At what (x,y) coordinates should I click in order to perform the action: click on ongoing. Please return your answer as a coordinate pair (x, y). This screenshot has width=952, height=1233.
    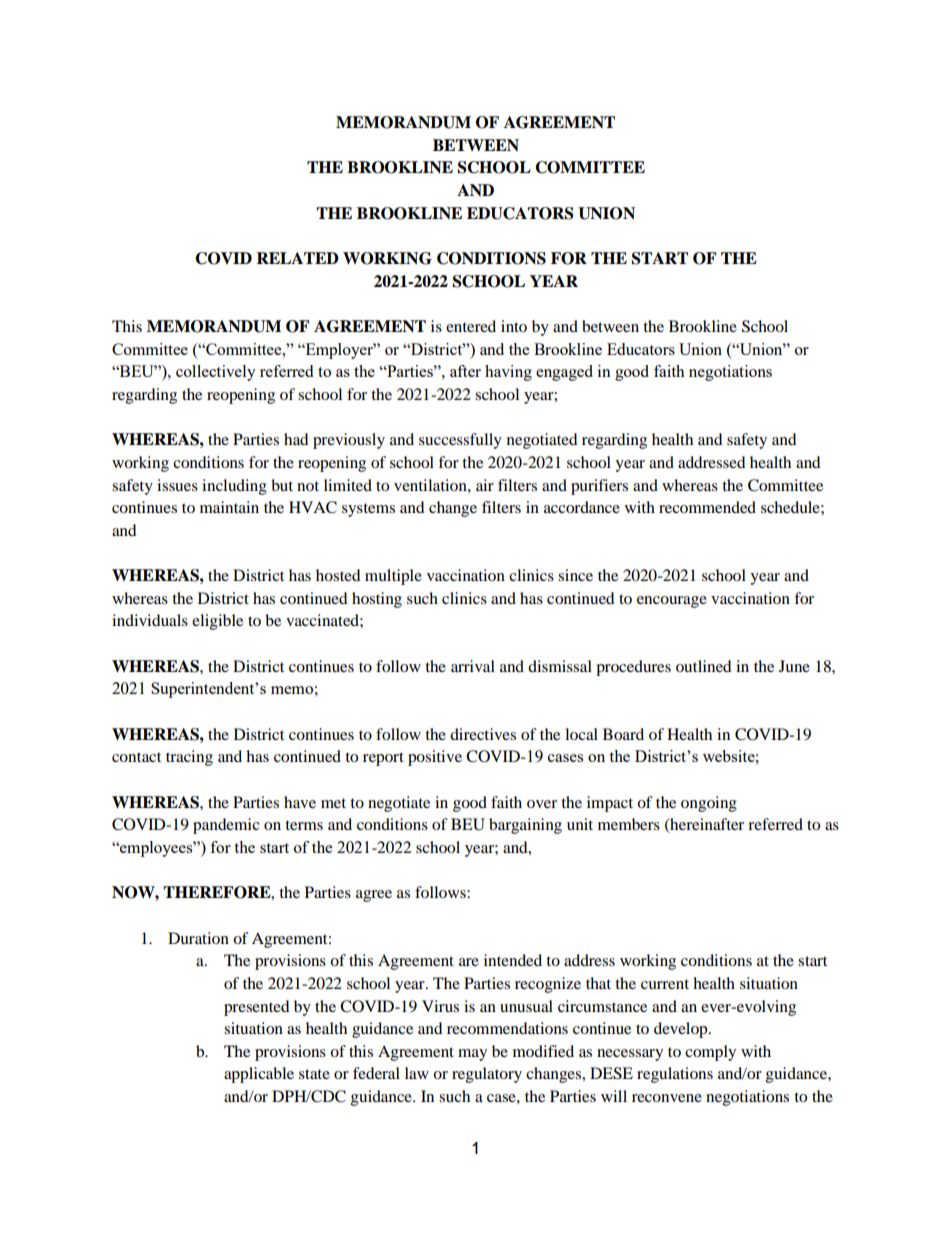
    Looking at the image, I should click on (709, 804).
